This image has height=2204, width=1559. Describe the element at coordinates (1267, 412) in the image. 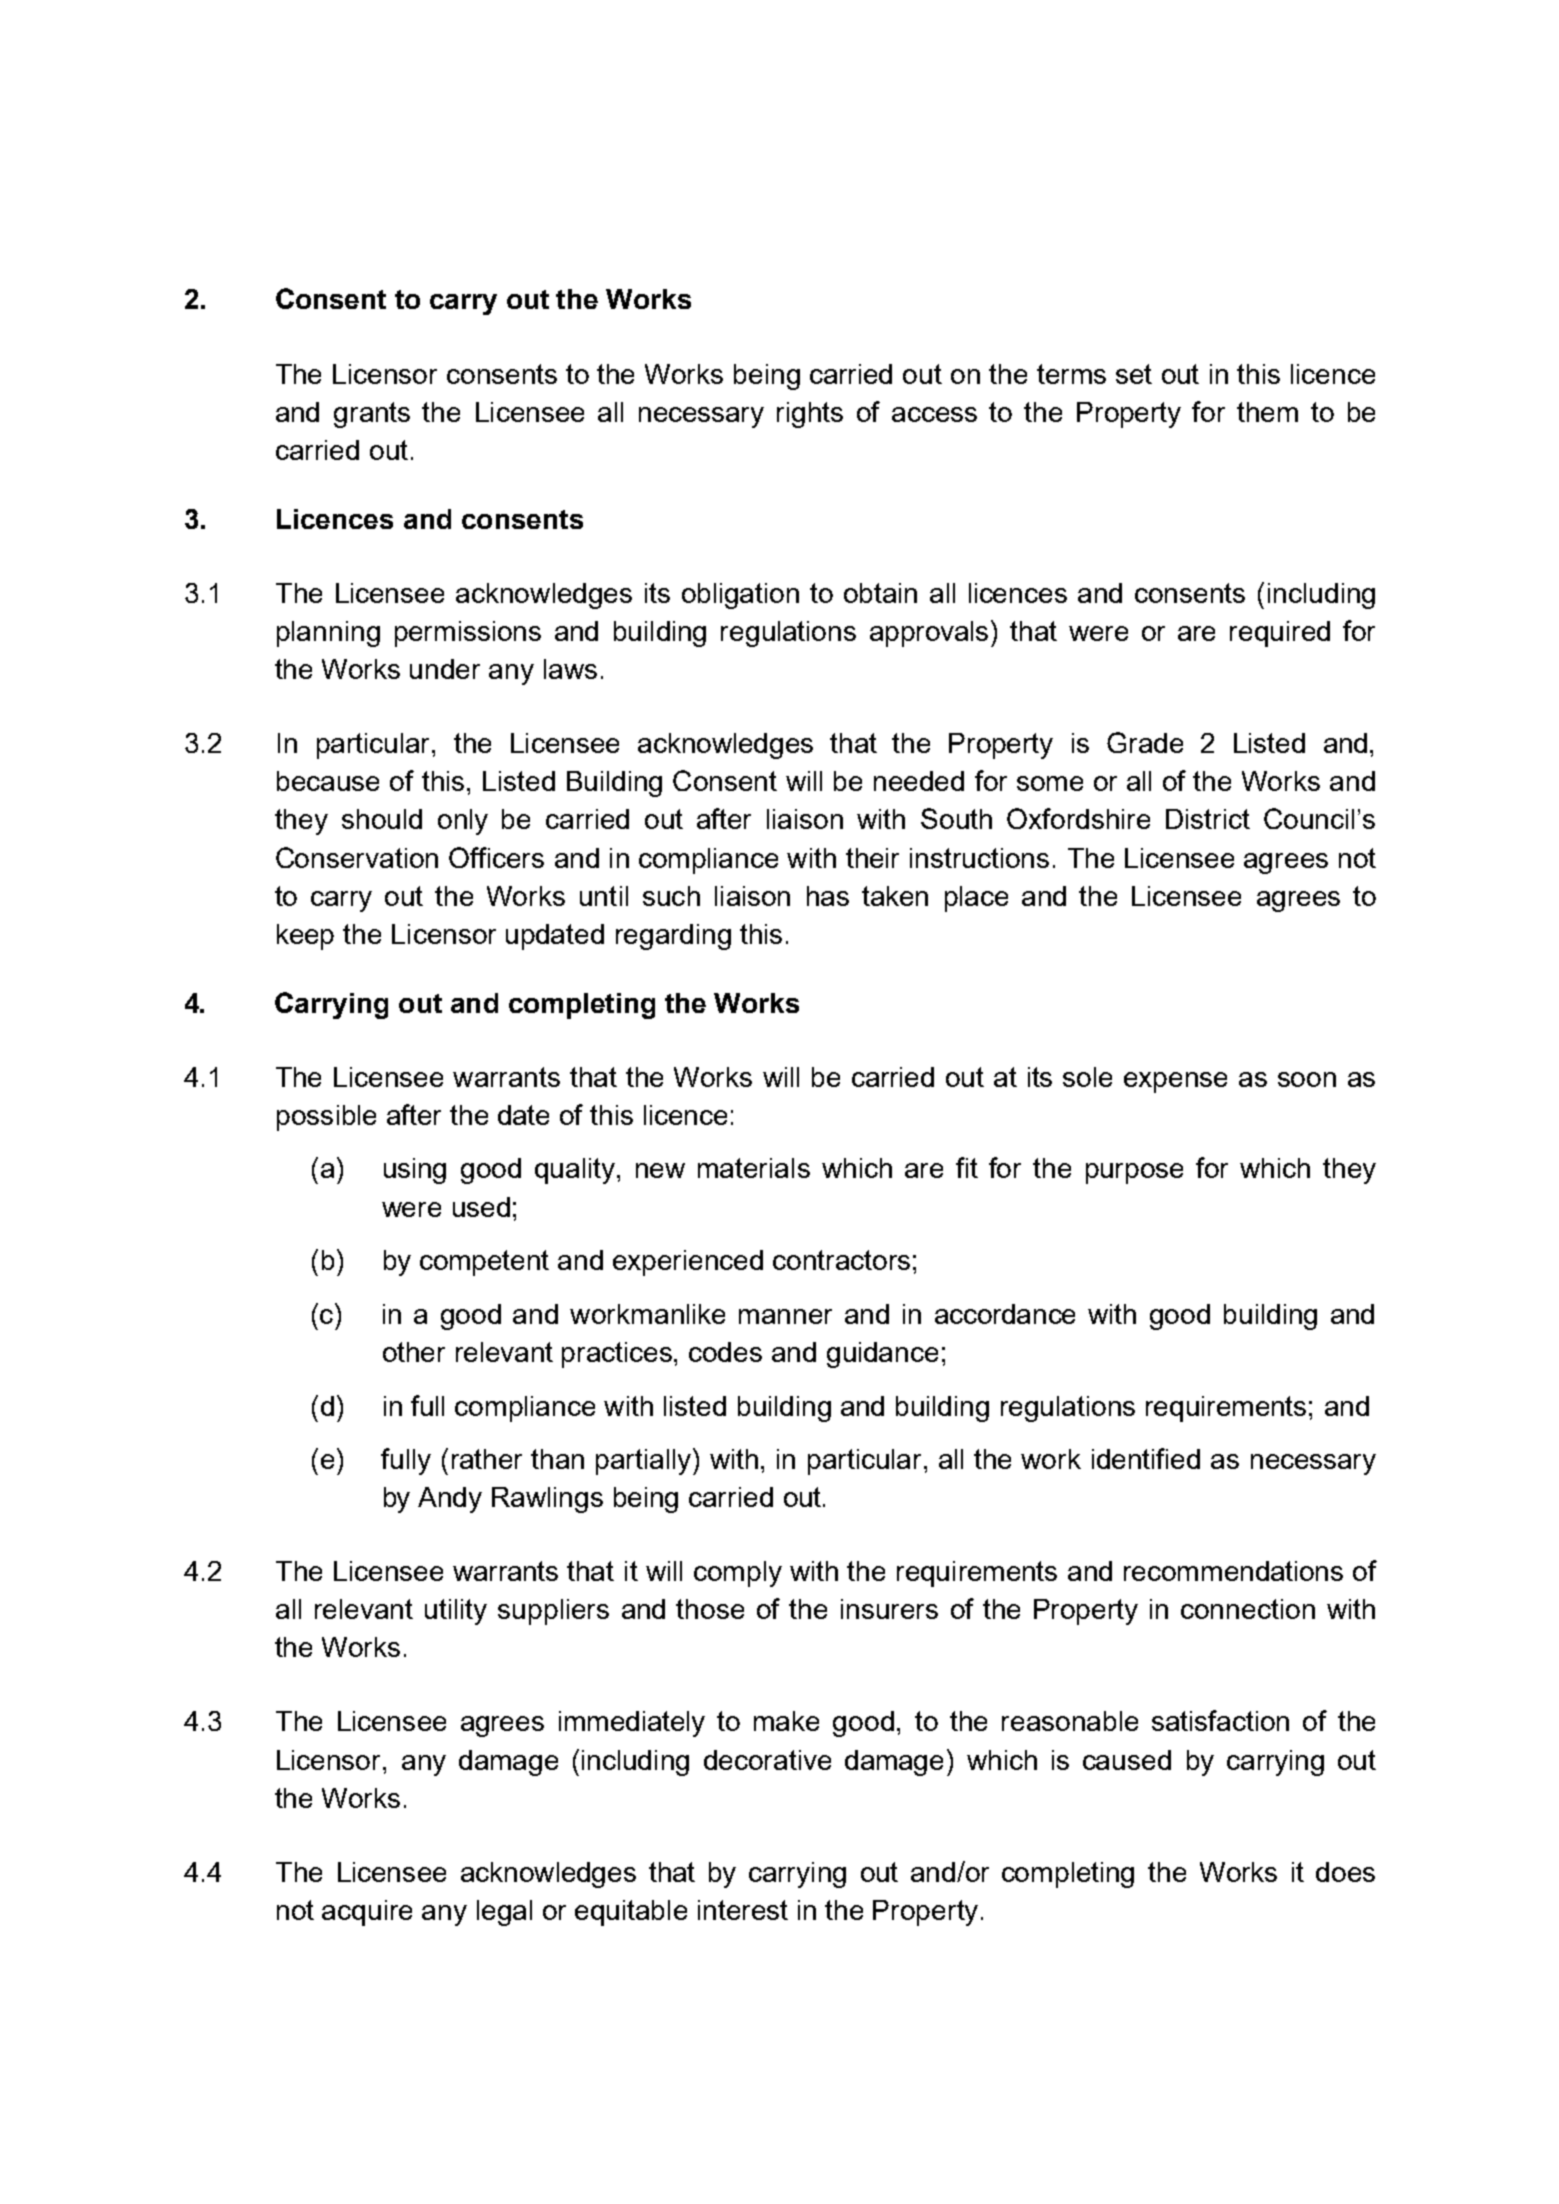

I see `them` at that location.
